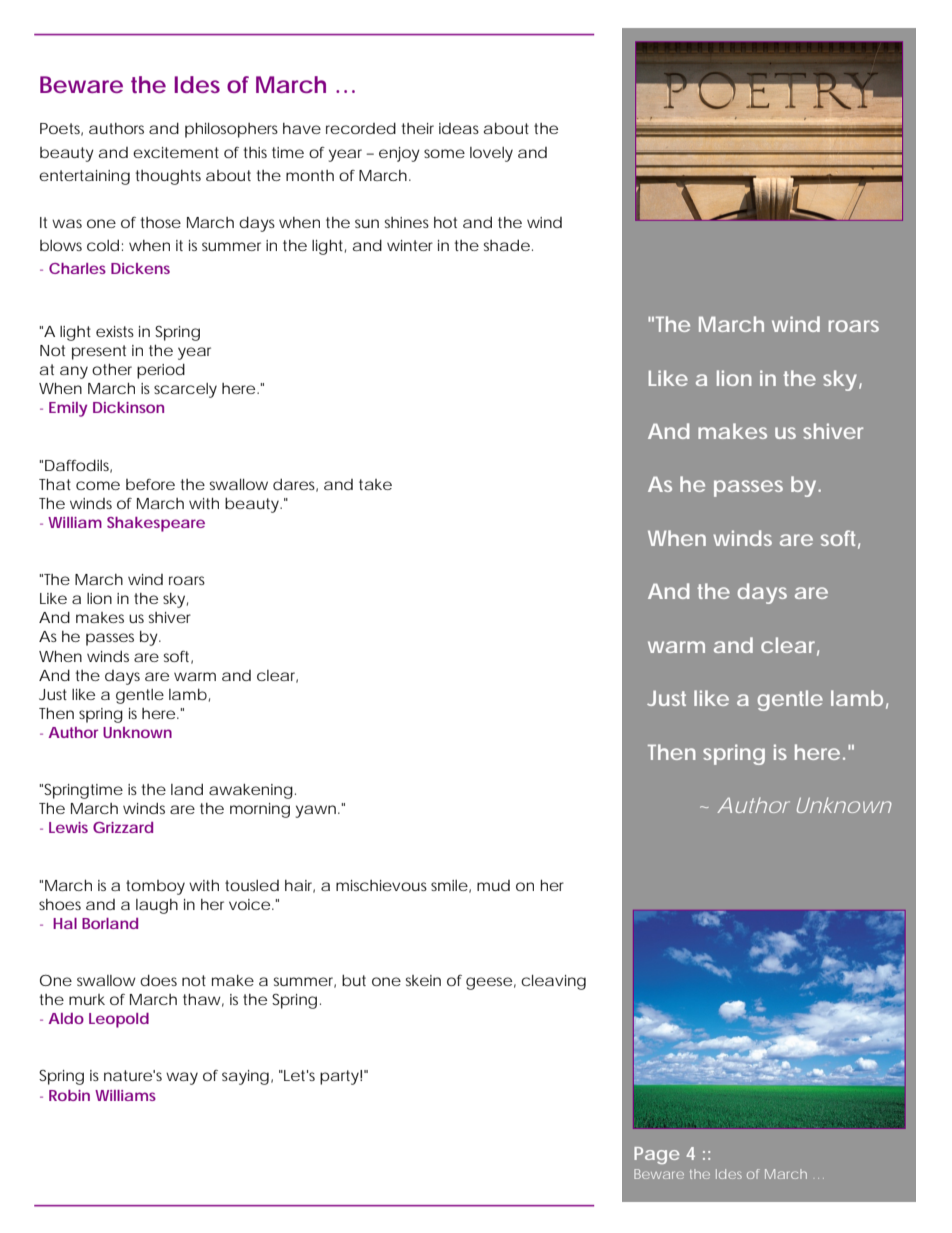 The height and width of the screenshot is (1233, 952). What do you see at coordinates (155, 887) in the screenshot?
I see `tomboy` at bounding box center [155, 887].
